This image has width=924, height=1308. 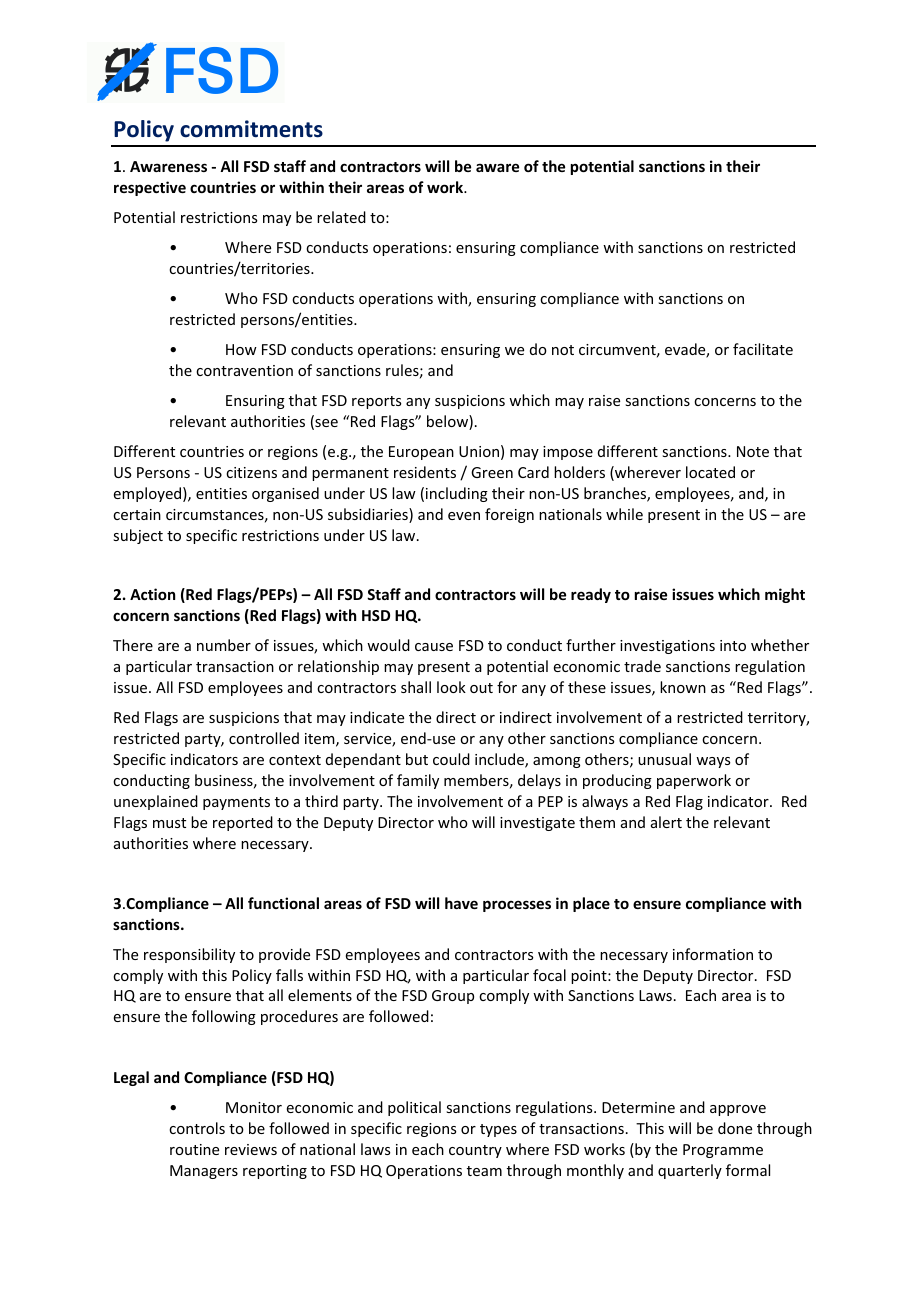 What do you see at coordinates (341, 217) in the image?
I see `related` at bounding box center [341, 217].
